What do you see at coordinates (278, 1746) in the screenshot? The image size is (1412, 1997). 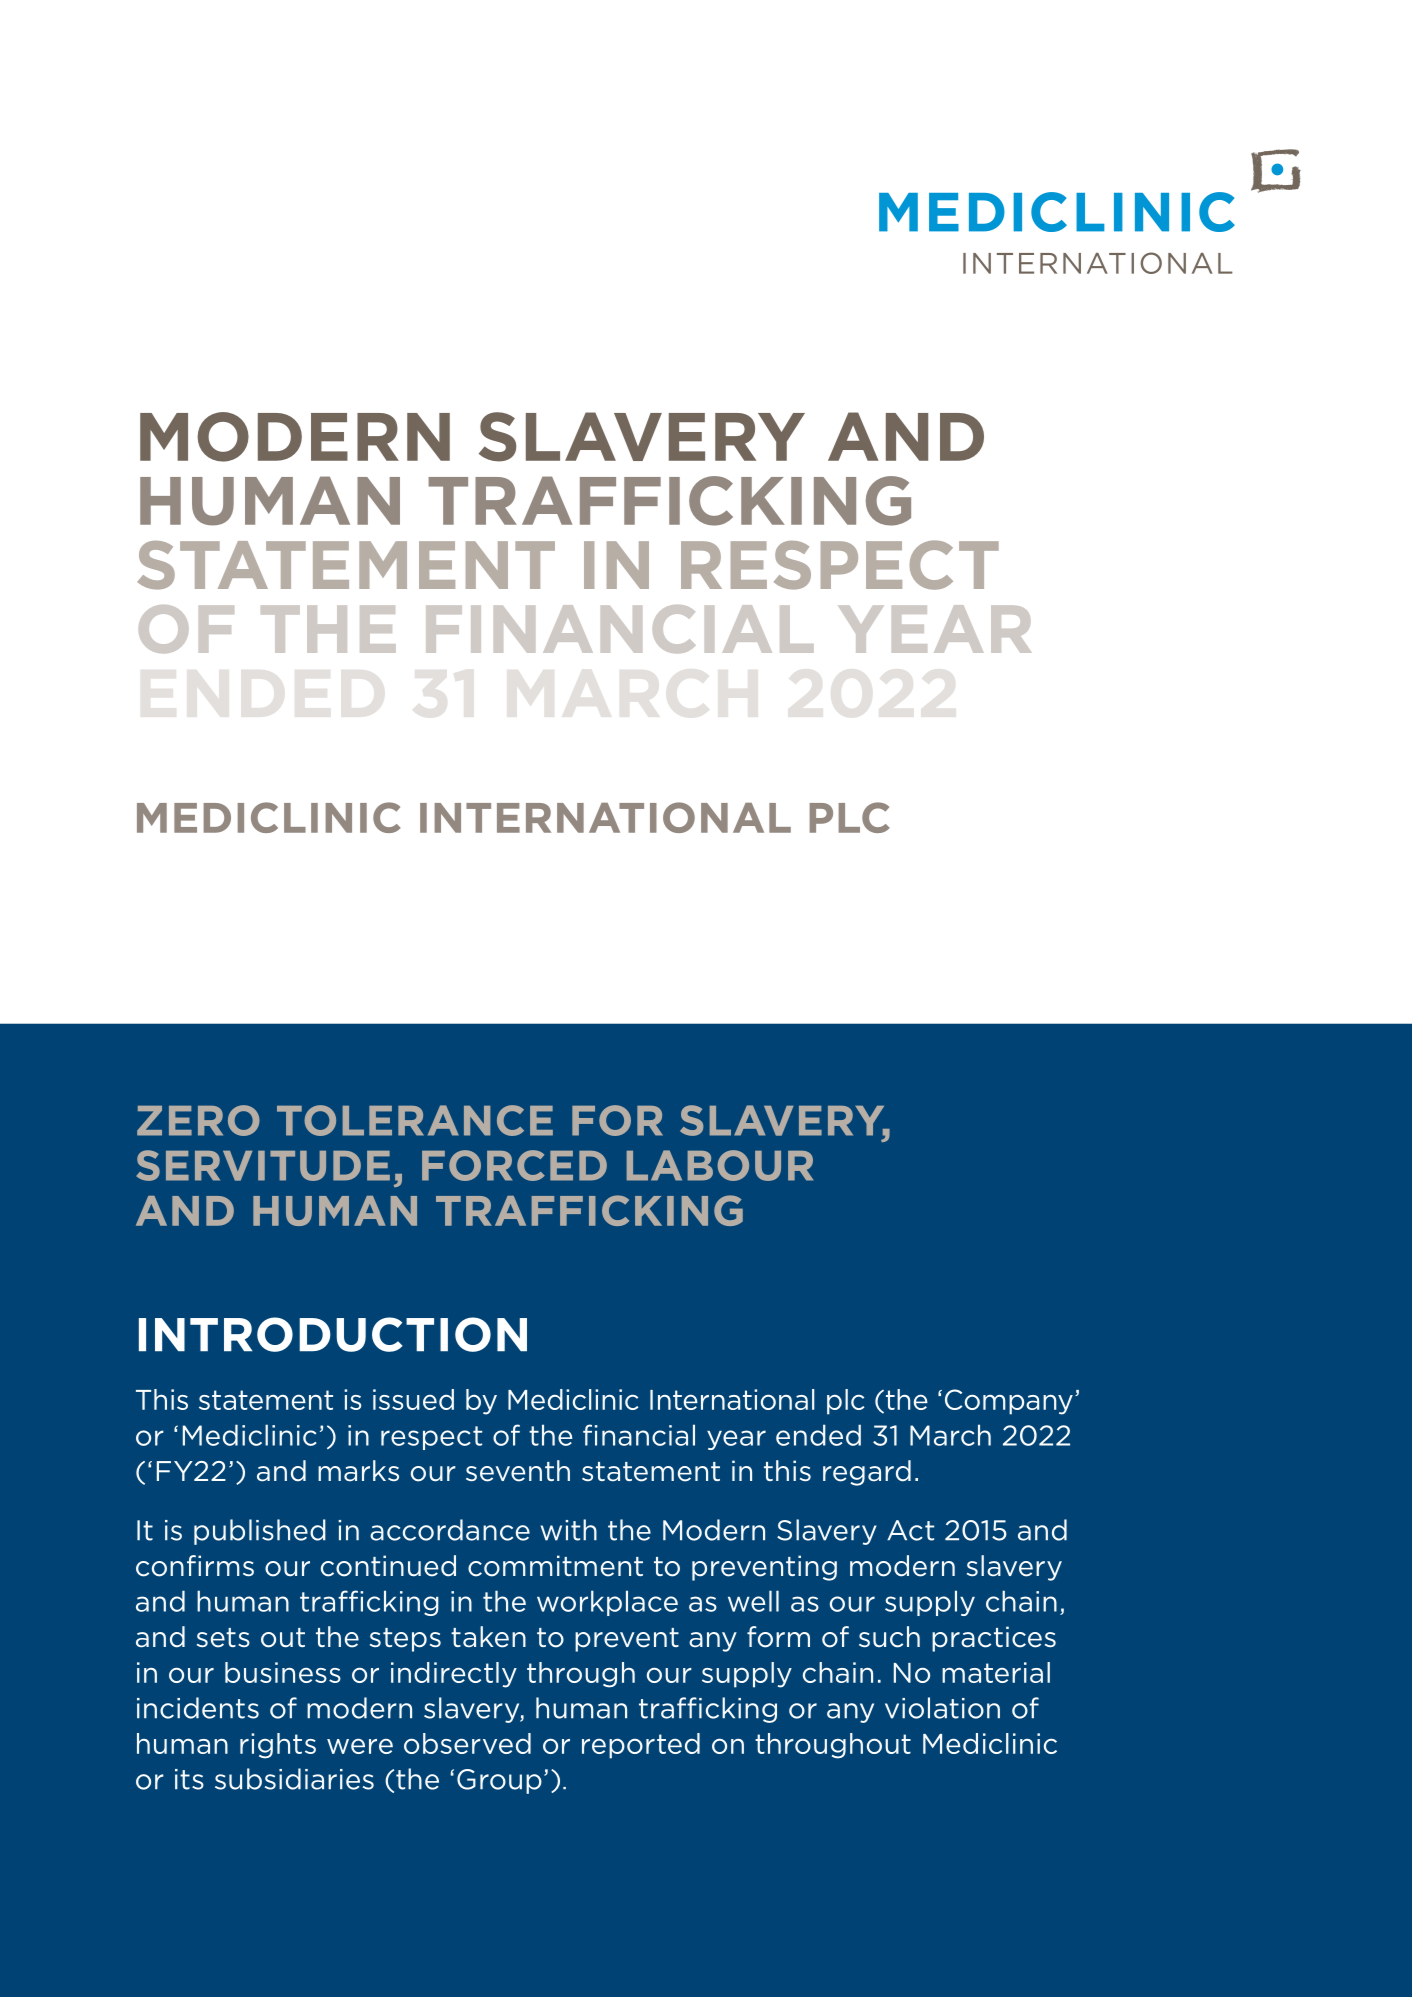 I see `rights` at bounding box center [278, 1746].
